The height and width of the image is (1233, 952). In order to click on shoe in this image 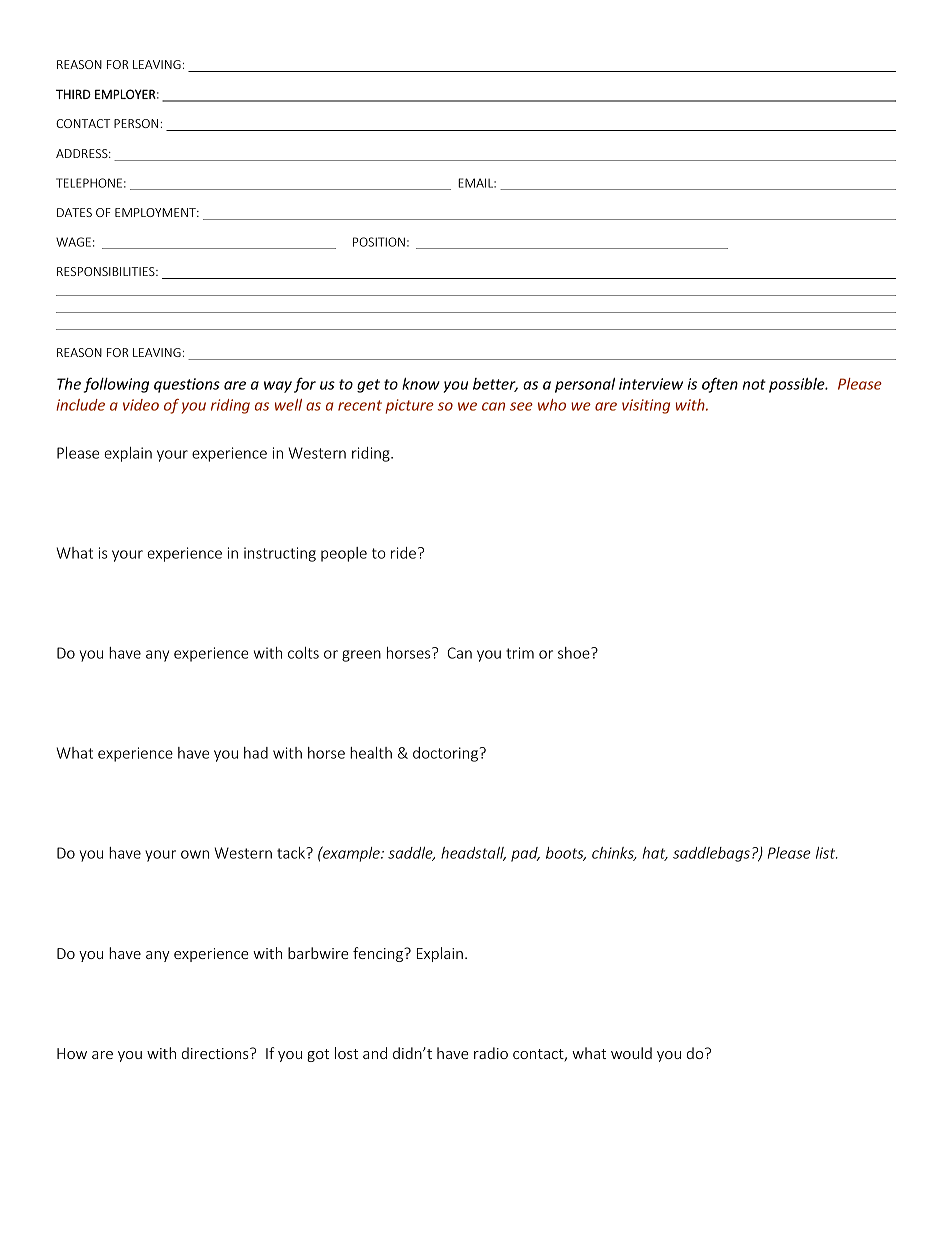, I will do `click(575, 653)`.
